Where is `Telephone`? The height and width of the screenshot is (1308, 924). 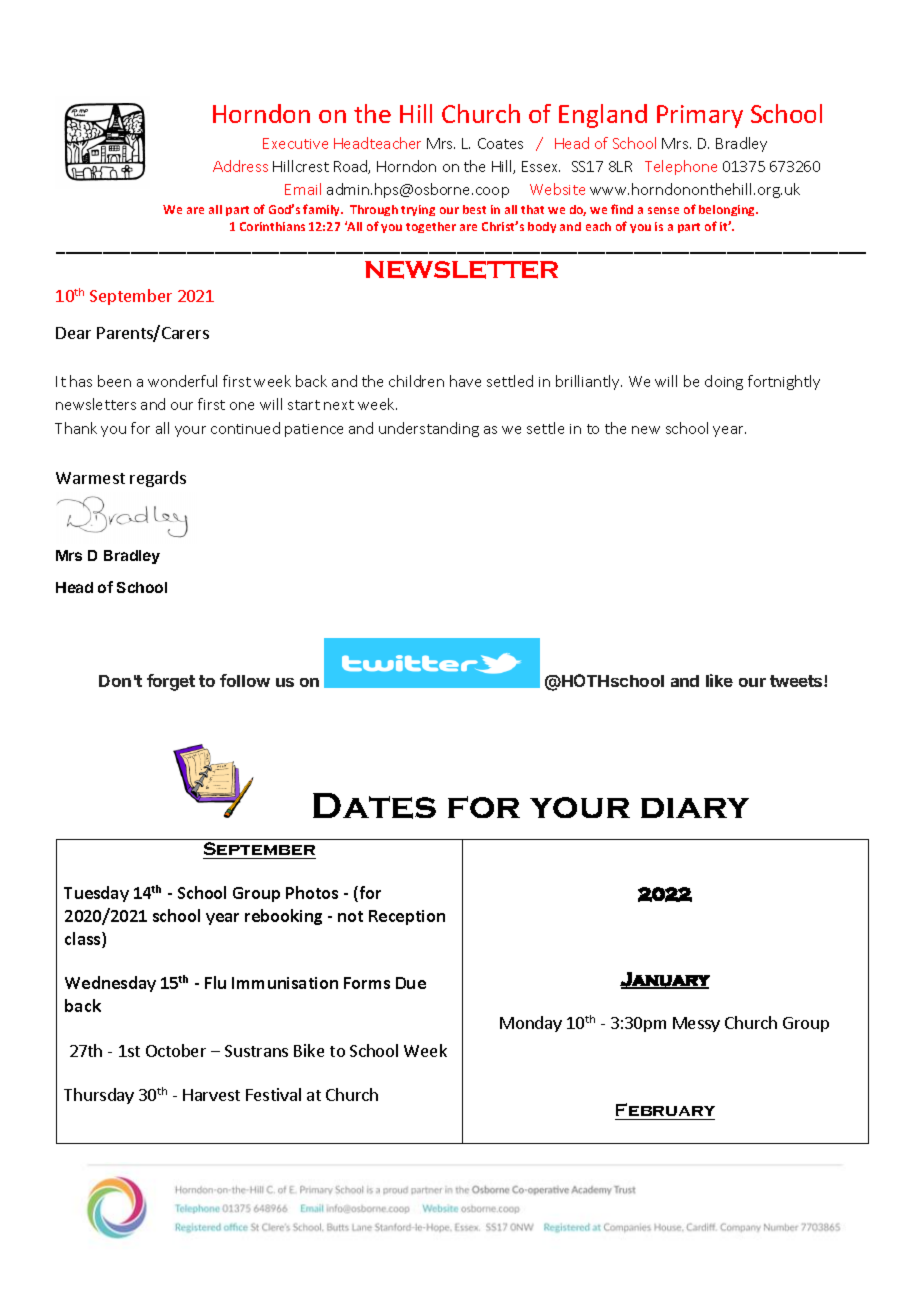 Telephone is located at coordinates (681, 167).
